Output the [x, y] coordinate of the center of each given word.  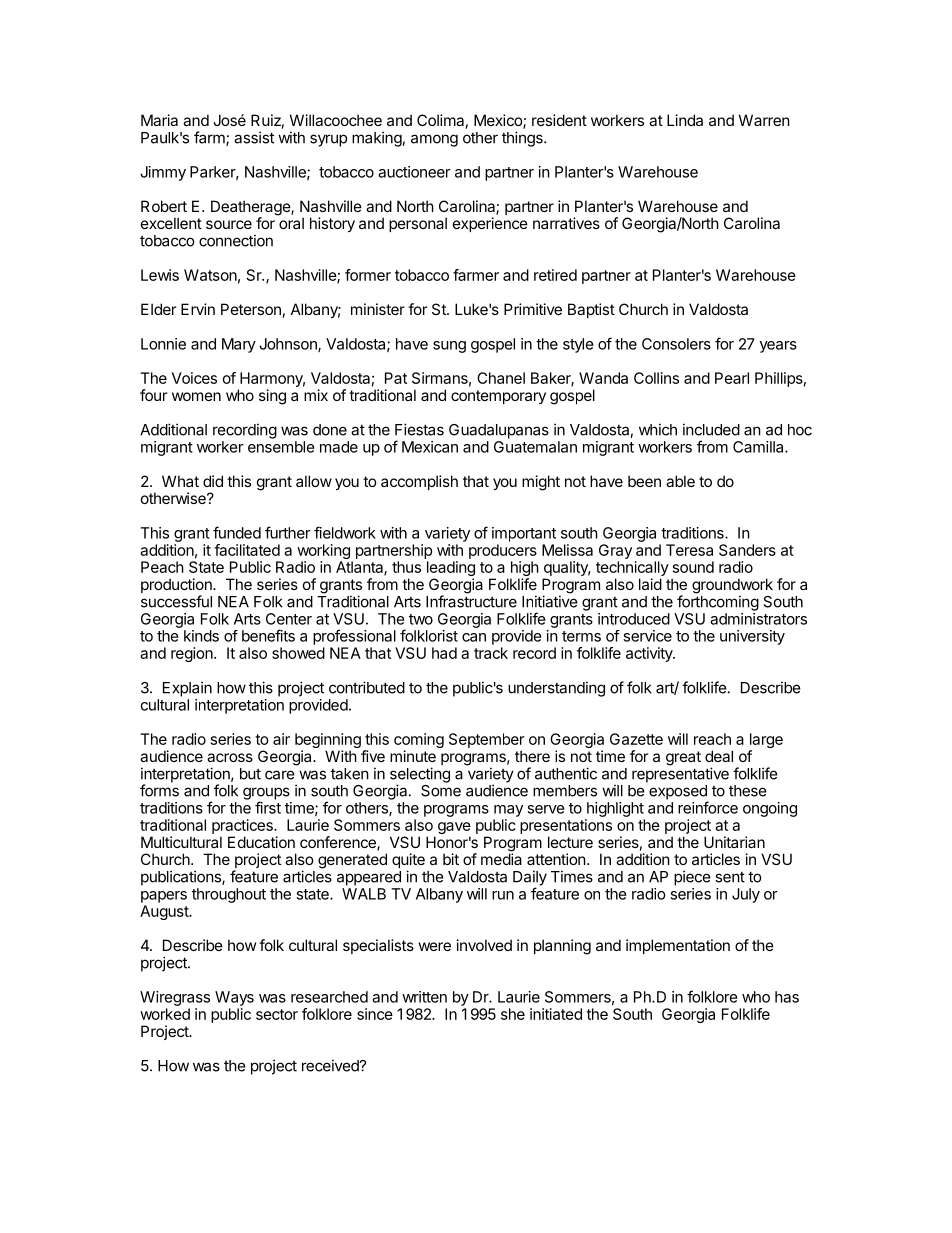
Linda [685, 120]
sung [449, 347]
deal [719, 756]
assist [254, 137]
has [787, 997]
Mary [239, 345]
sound [693, 567]
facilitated [247, 550]
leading [451, 570]
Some [441, 789]
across [230, 757]
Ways [234, 998]
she [513, 1014]
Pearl [732, 378]
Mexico [499, 121]
